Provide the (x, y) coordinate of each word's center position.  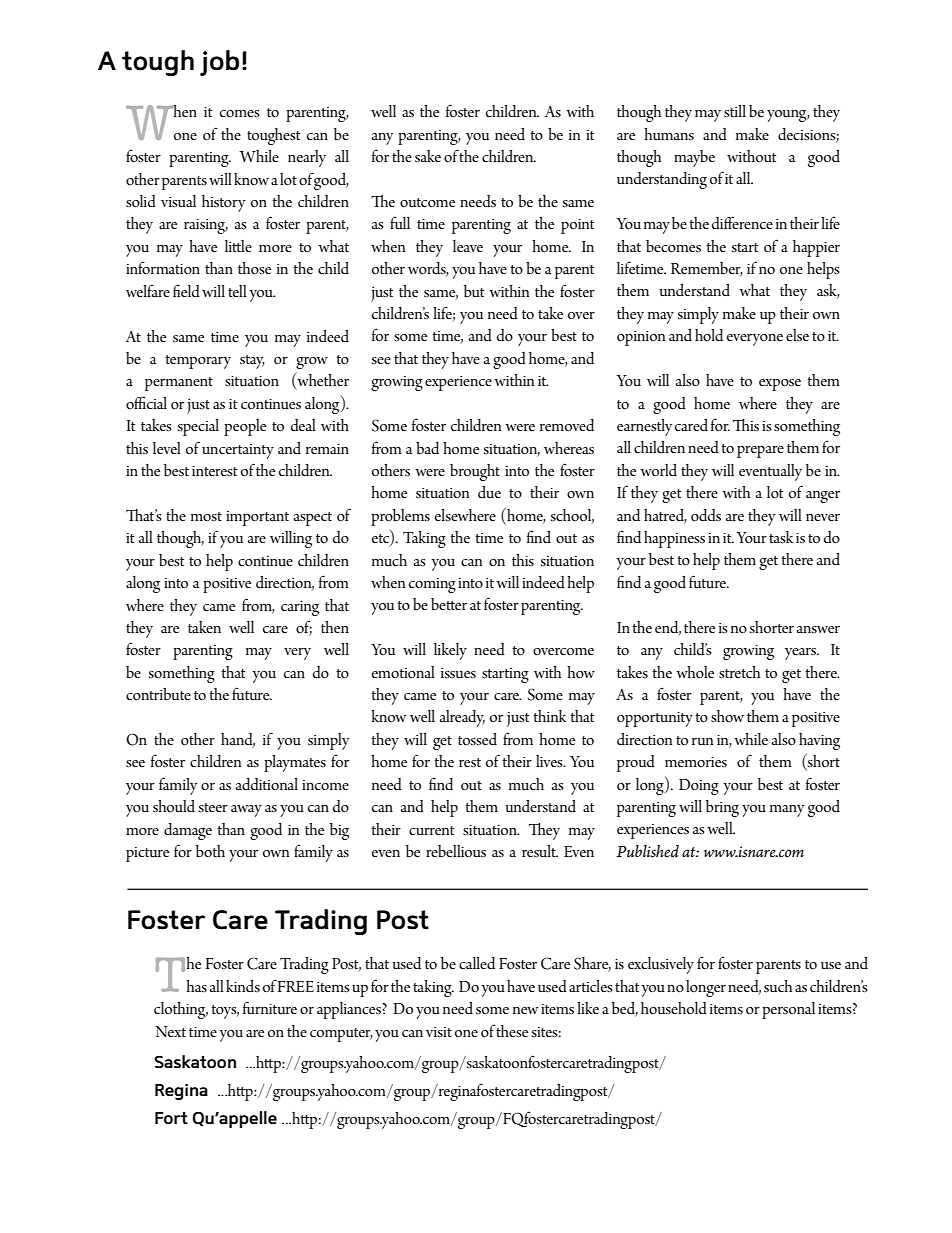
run (702, 742)
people (245, 427)
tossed (477, 739)
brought (475, 472)
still (735, 111)
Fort (171, 1118)
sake (428, 156)
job (219, 63)
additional (267, 784)
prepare (760, 452)
